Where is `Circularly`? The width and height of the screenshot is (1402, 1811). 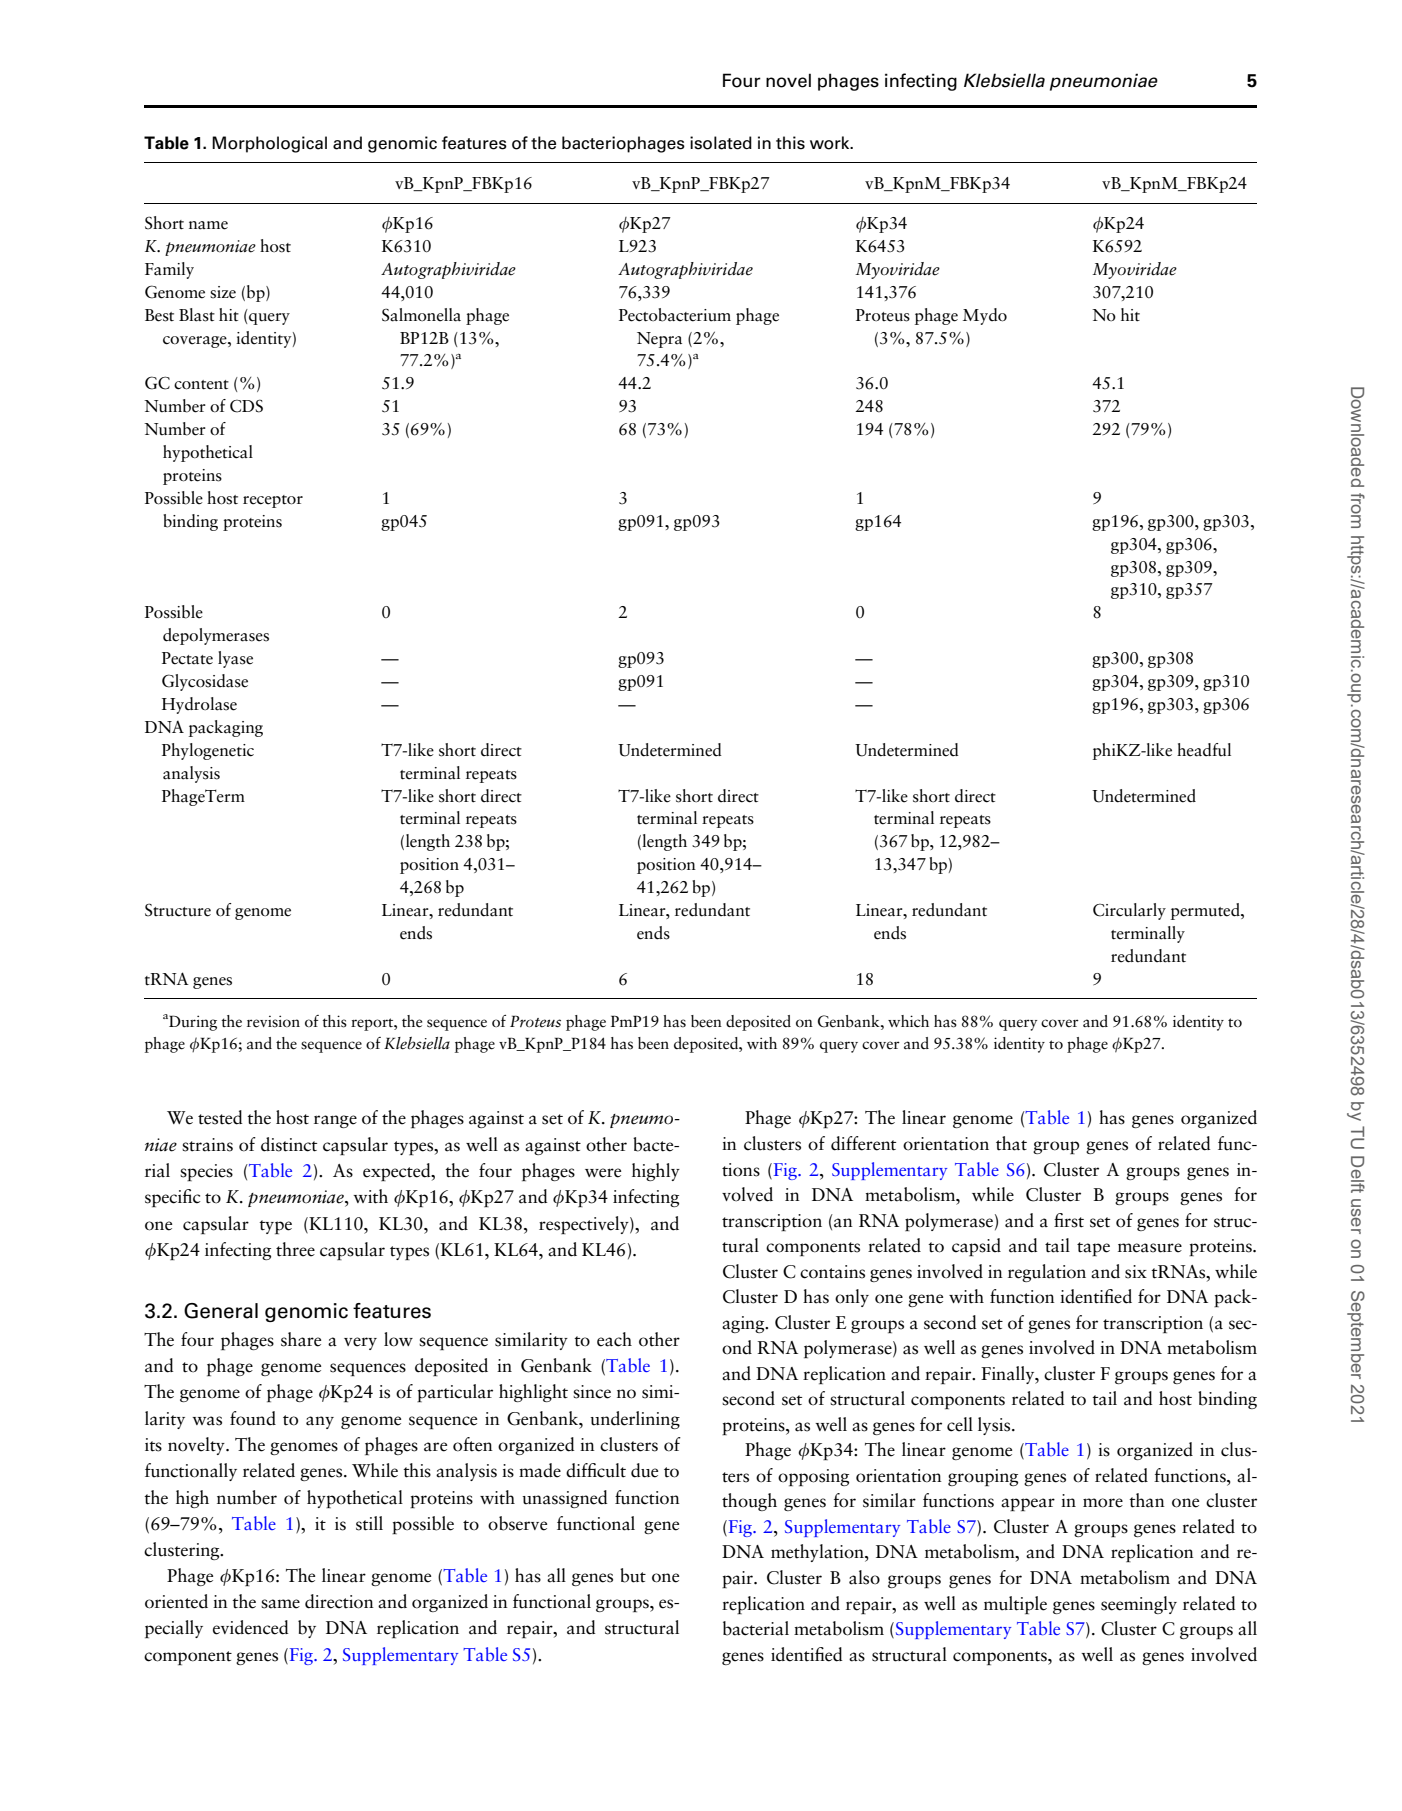 Circularly is located at coordinates (1129, 911).
